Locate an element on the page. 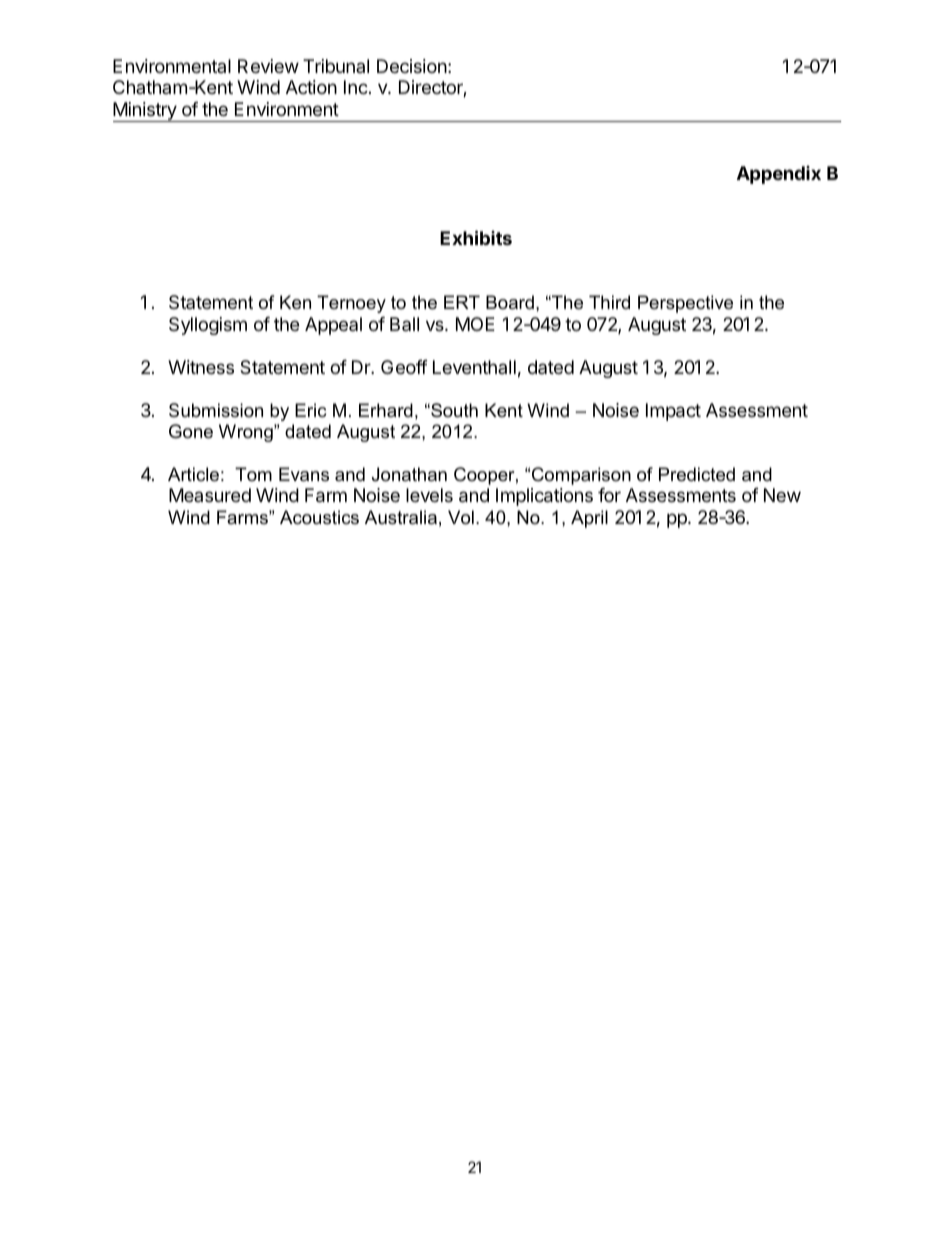 The image size is (952, 1233). Board is located at coordinates (510, 302).
